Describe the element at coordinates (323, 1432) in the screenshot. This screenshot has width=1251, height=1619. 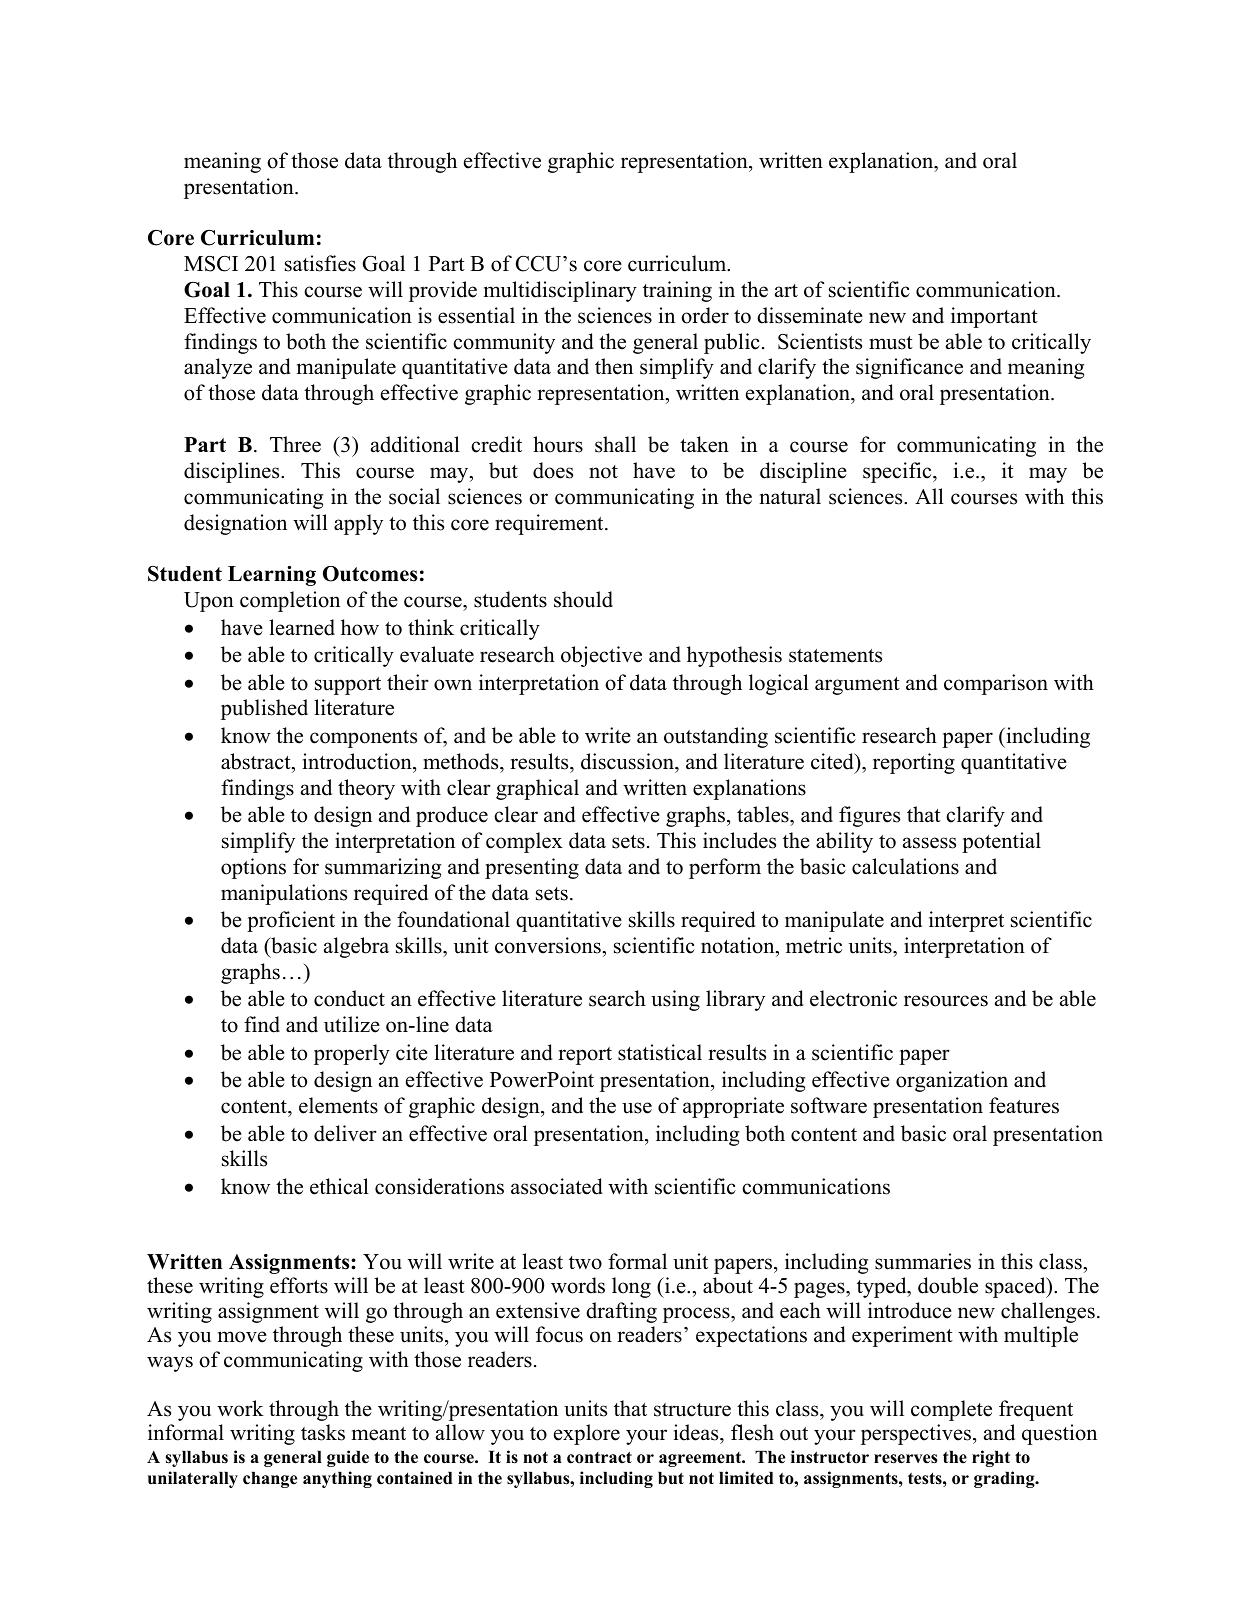
I see `tasks` at that location.
